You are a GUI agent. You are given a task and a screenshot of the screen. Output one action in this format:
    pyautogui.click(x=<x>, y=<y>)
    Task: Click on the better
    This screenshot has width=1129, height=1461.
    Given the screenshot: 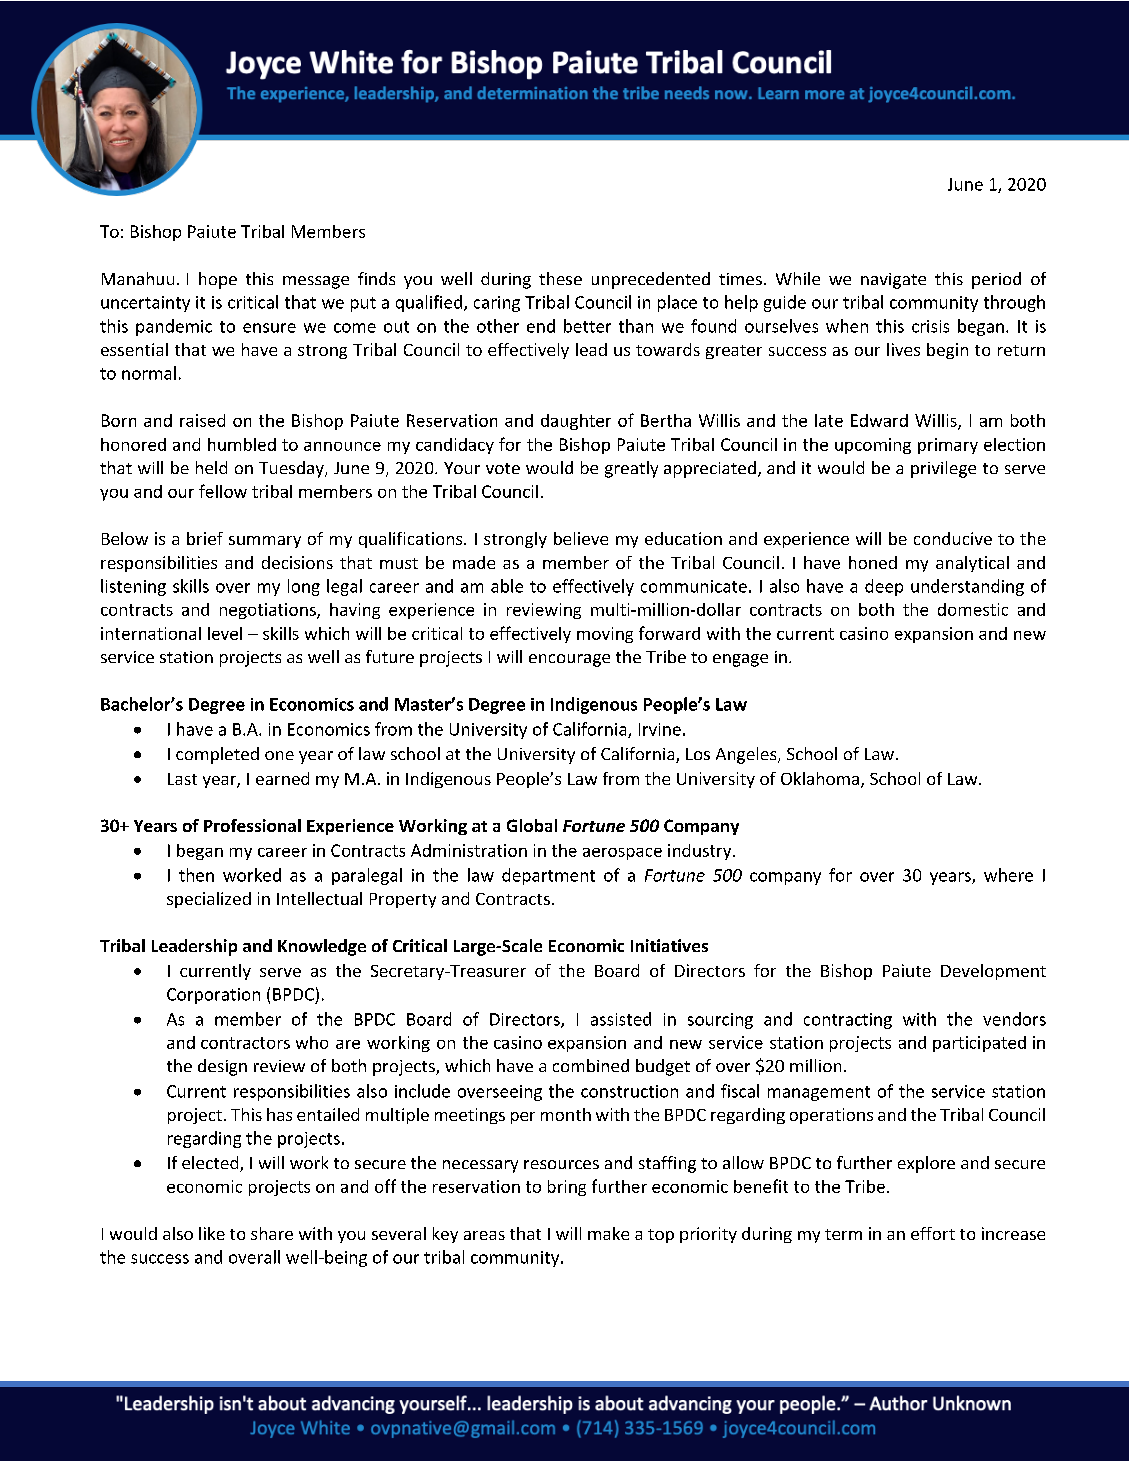 What is the action you would take?
    pyautogui.click(x=587, y=326)
